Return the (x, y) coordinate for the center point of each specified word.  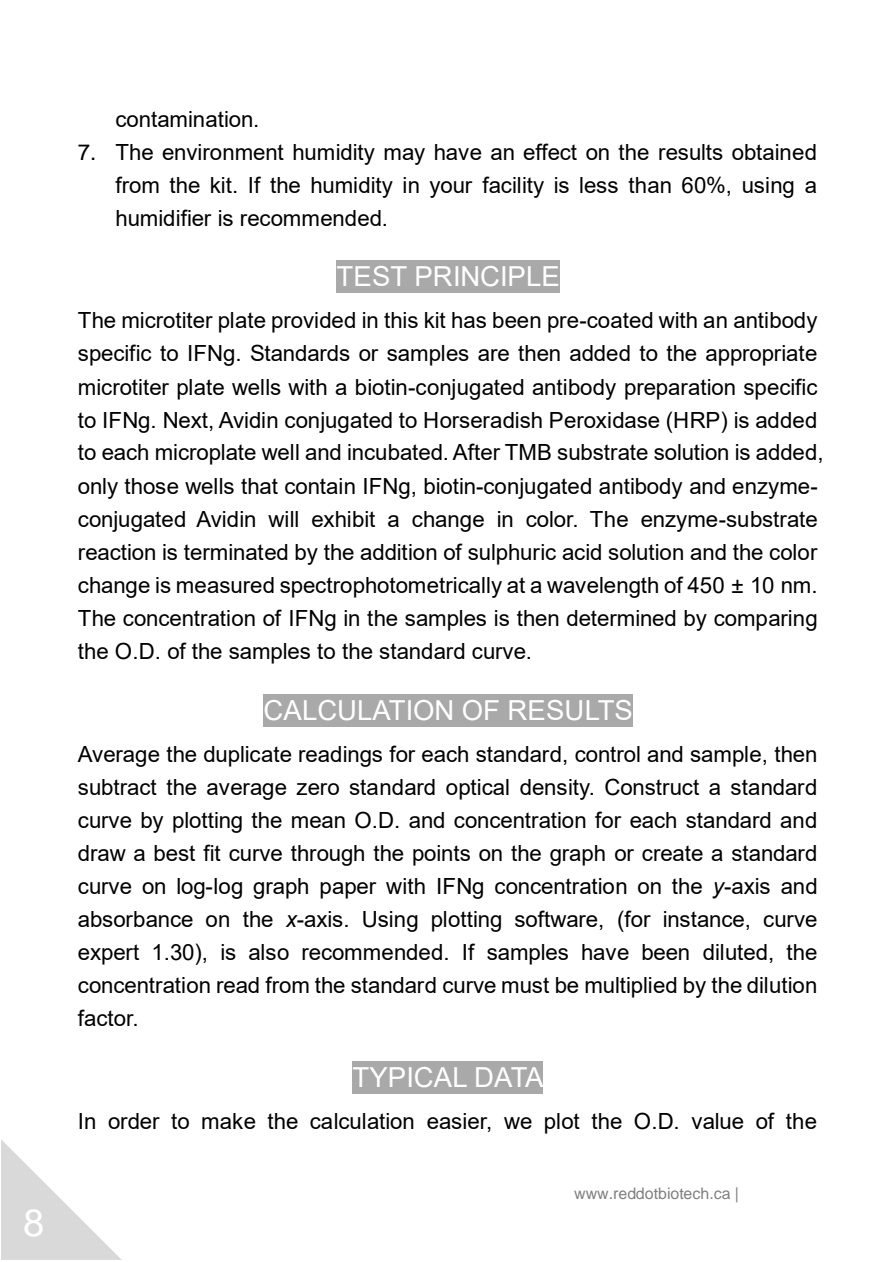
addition (398, 552)
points (441, 855)
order (134, 1121)
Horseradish (483, 420)
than (649, 185)
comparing (765, 620)
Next (186, 420)
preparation (680, 389)
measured (225, 585)
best (174, 853)
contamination (184, 119)
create (672, 853)
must (525, 985)
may (404, 156)
